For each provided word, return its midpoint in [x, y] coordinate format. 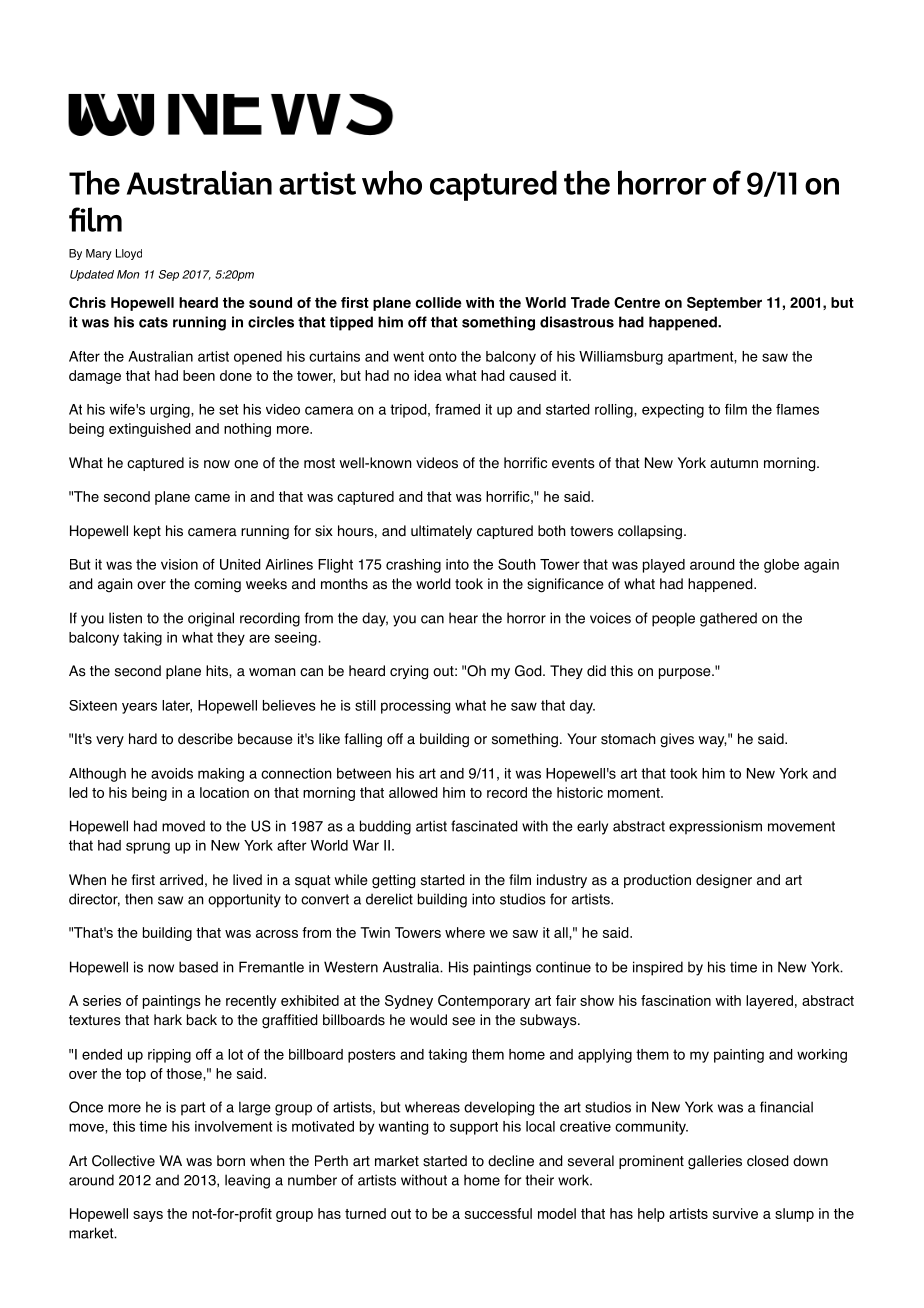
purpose [686, 673]
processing [415, 707]
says [148, 1216]
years [139, 708]
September [724, 304]
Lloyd [129, 254]
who [392, 182]
